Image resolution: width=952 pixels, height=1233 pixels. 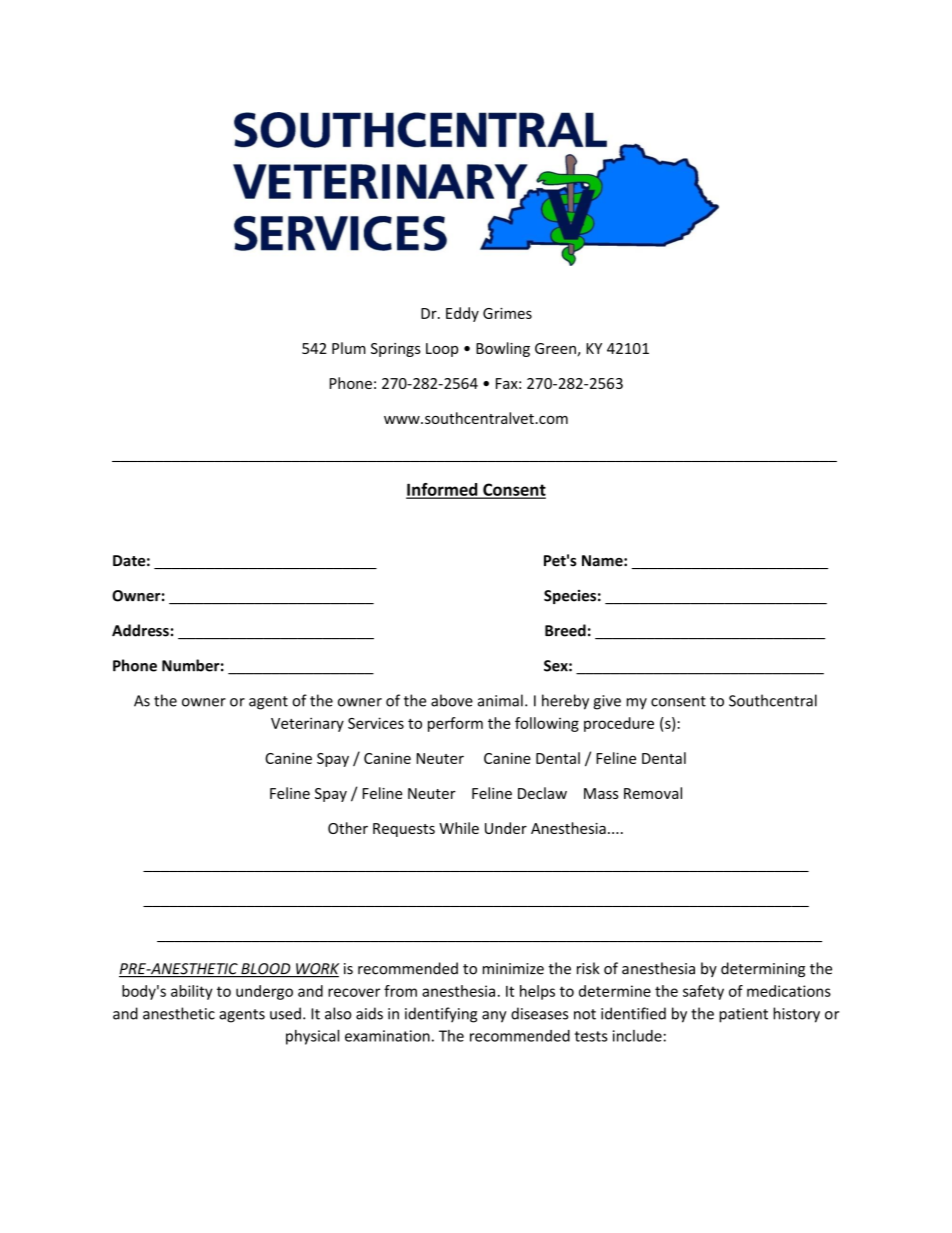 I want to click on procedure, so click(x=619, y=724).
